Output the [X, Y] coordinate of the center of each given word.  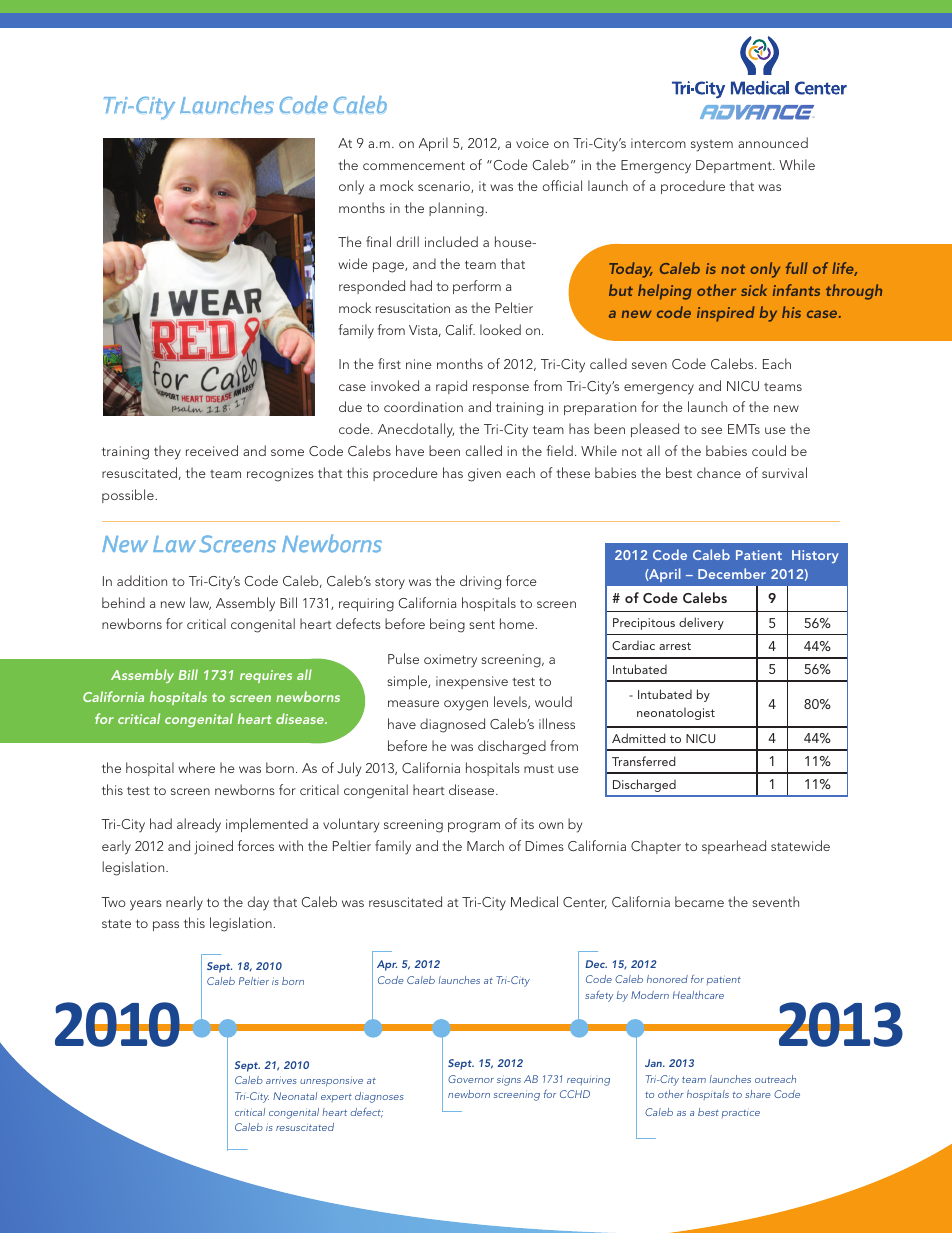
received [212, 450]
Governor [471, 1079]
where [196, 767]
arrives [281, 1080]
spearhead [734, 847]
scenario [445, 187]
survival [784, 472]
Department [735, 166]
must [539, 768]
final [378, 241]
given [484, 475]
